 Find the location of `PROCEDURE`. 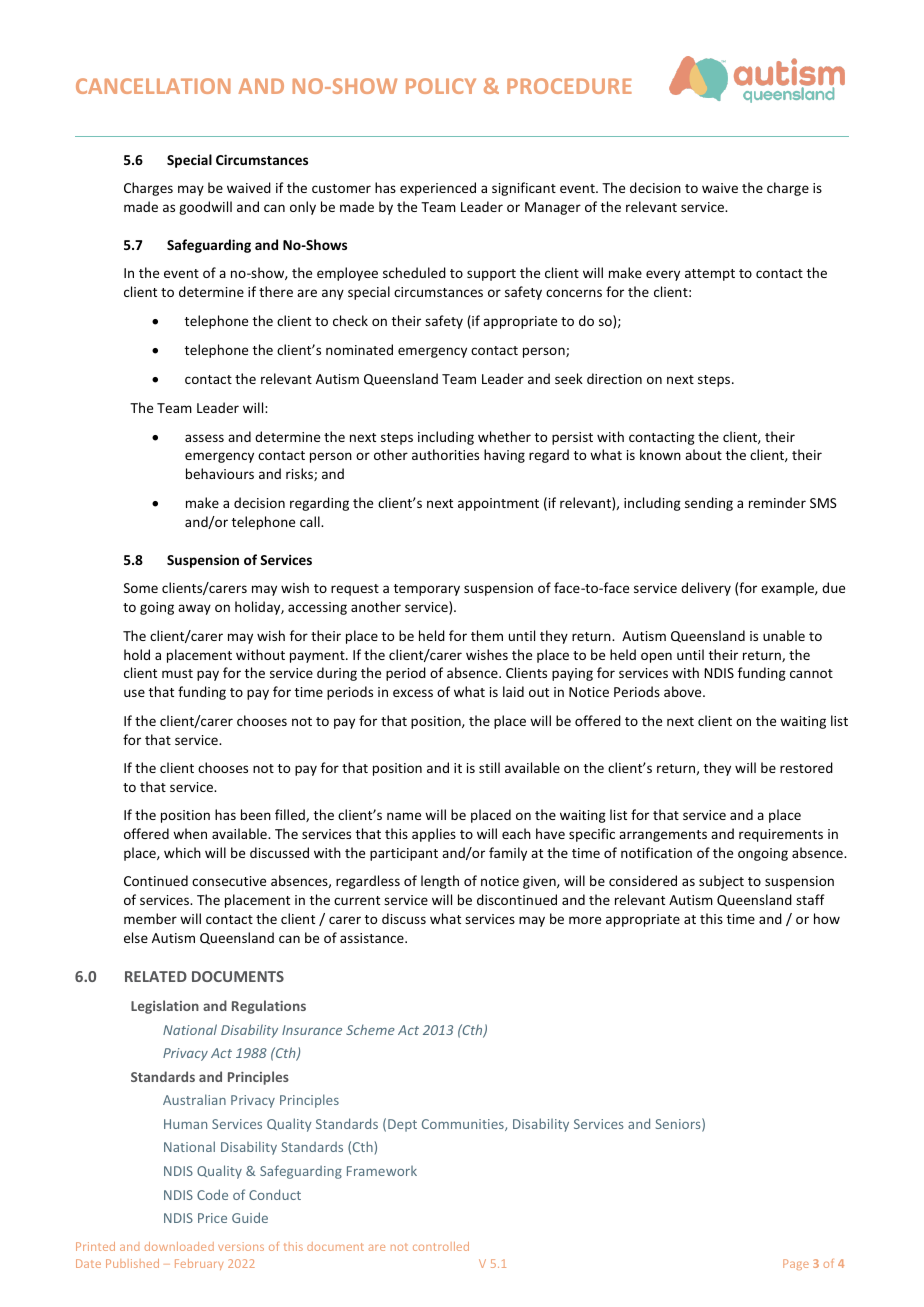

PROCEDURE is located at coordinates (569, 86).
